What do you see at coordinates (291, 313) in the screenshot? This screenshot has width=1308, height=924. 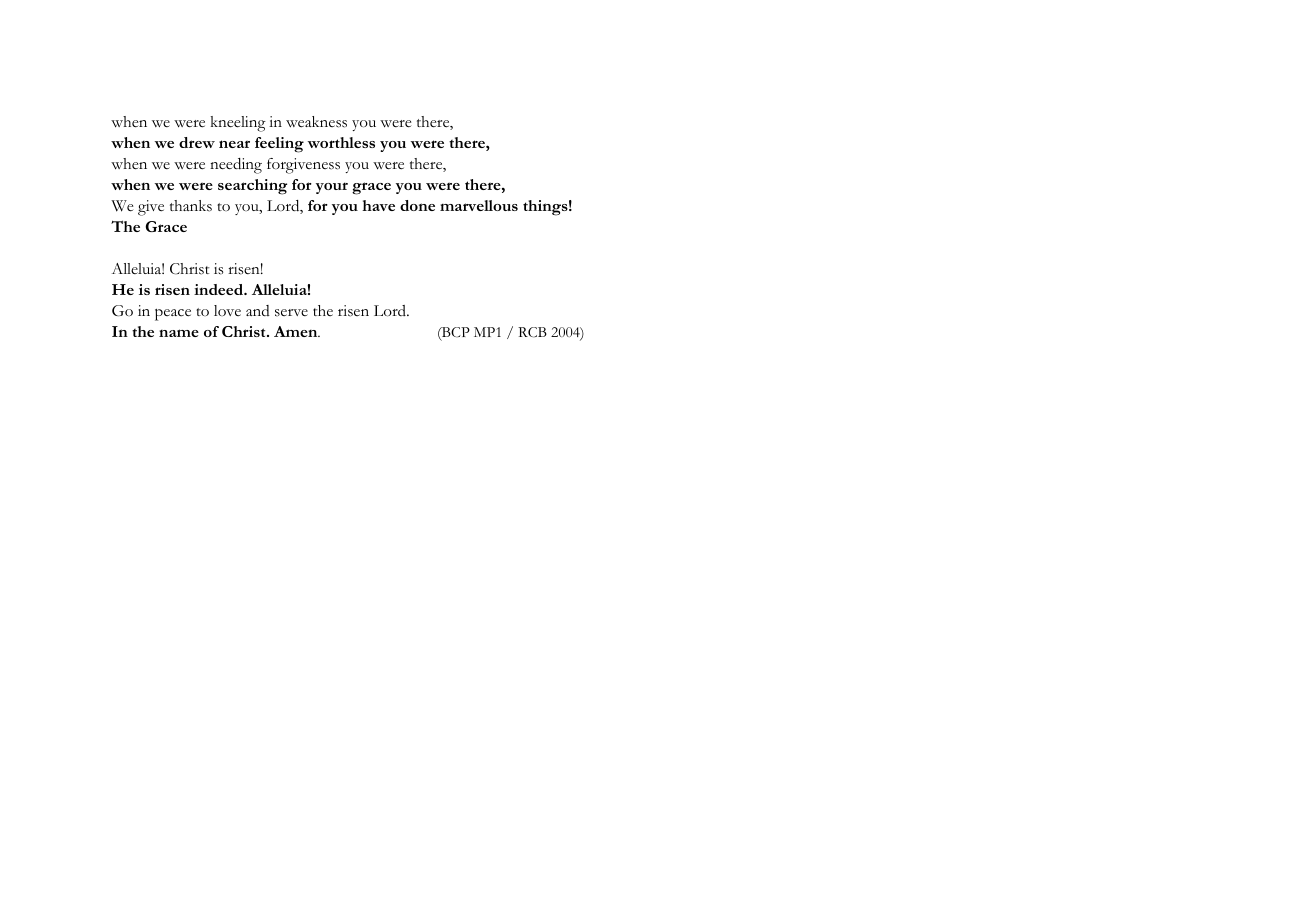 I see `serve` at bounding box center [291, 313].
